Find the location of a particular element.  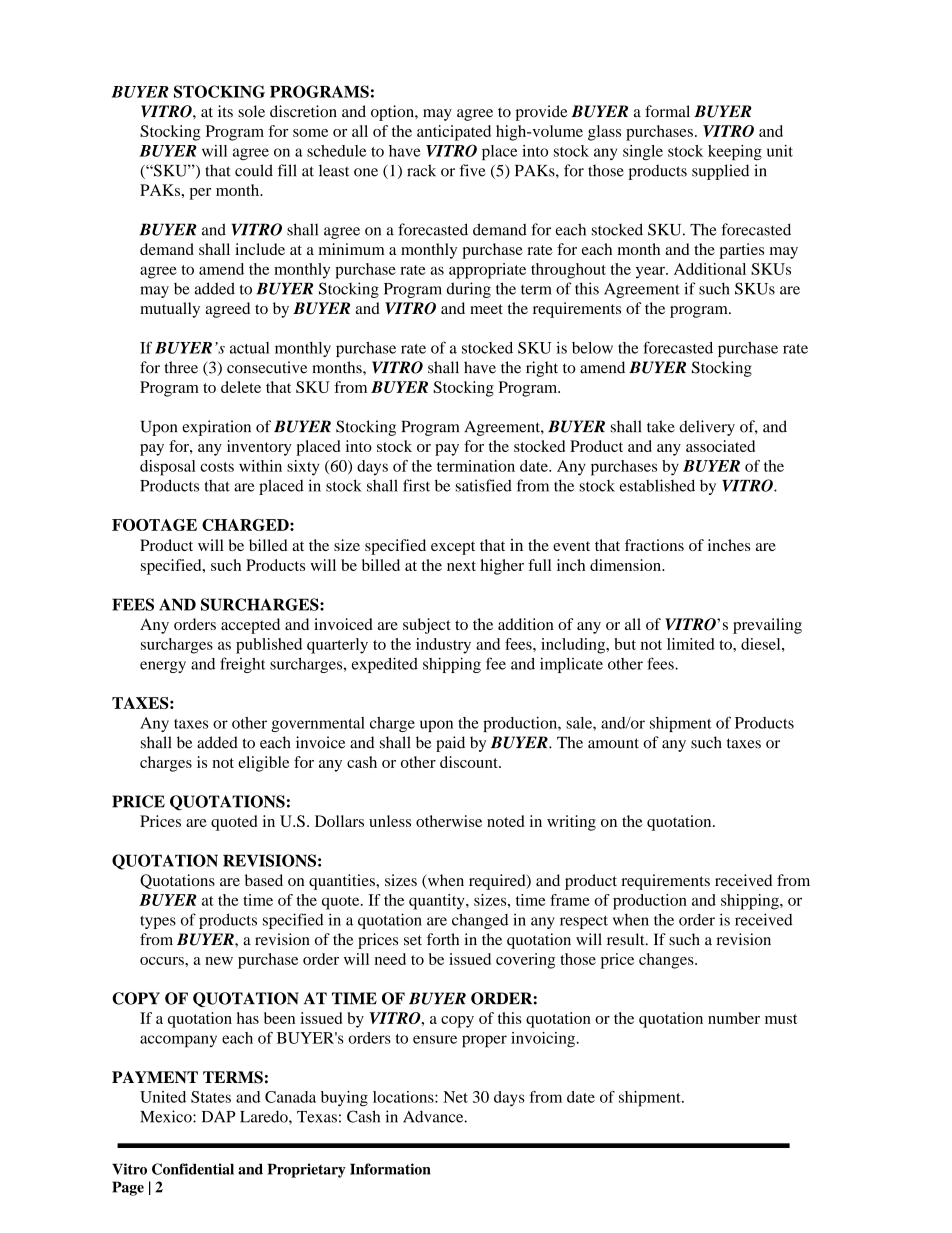

keeping is located at coordinates (735, 152).
